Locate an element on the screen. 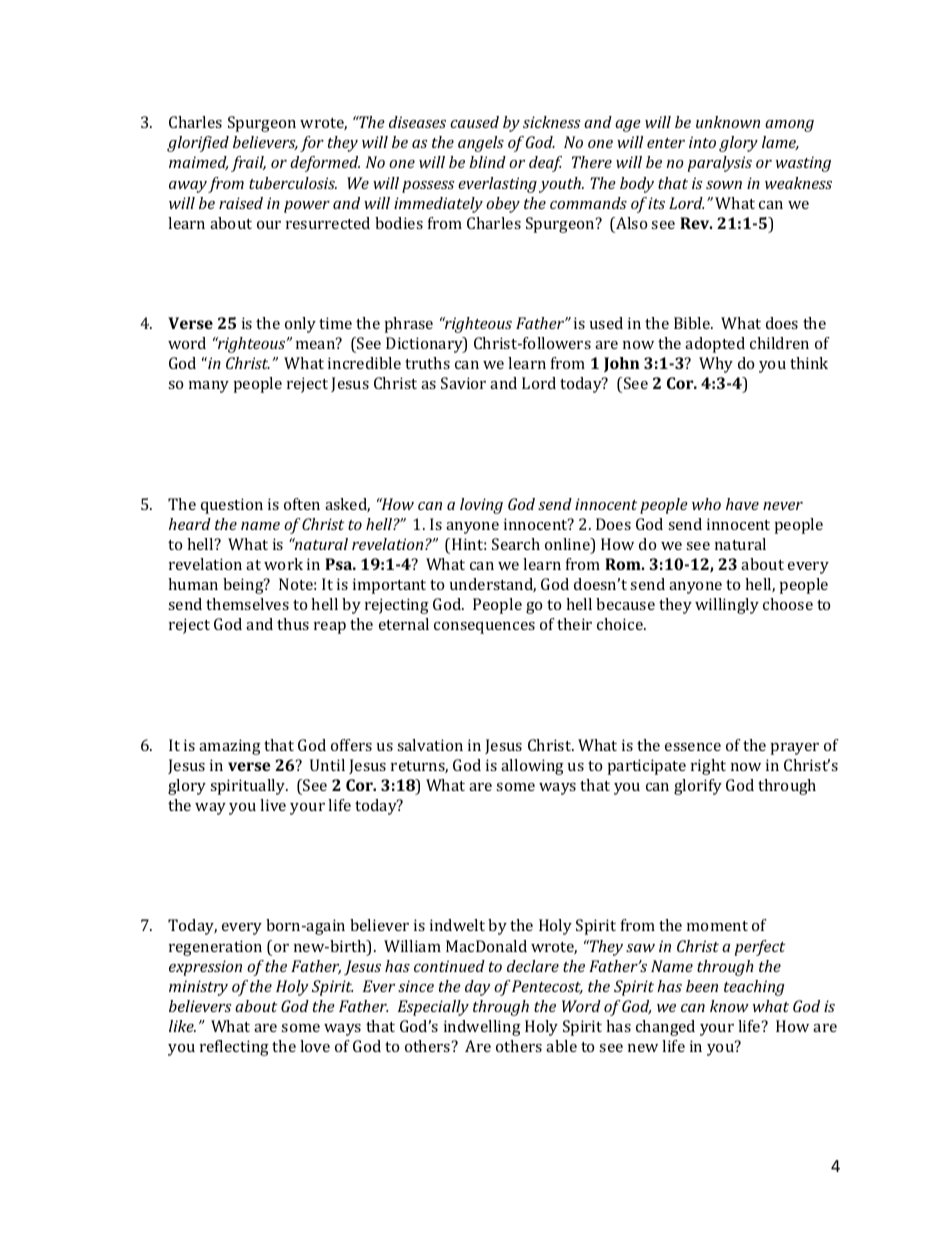  choose is located at coordinates (788, 604).
